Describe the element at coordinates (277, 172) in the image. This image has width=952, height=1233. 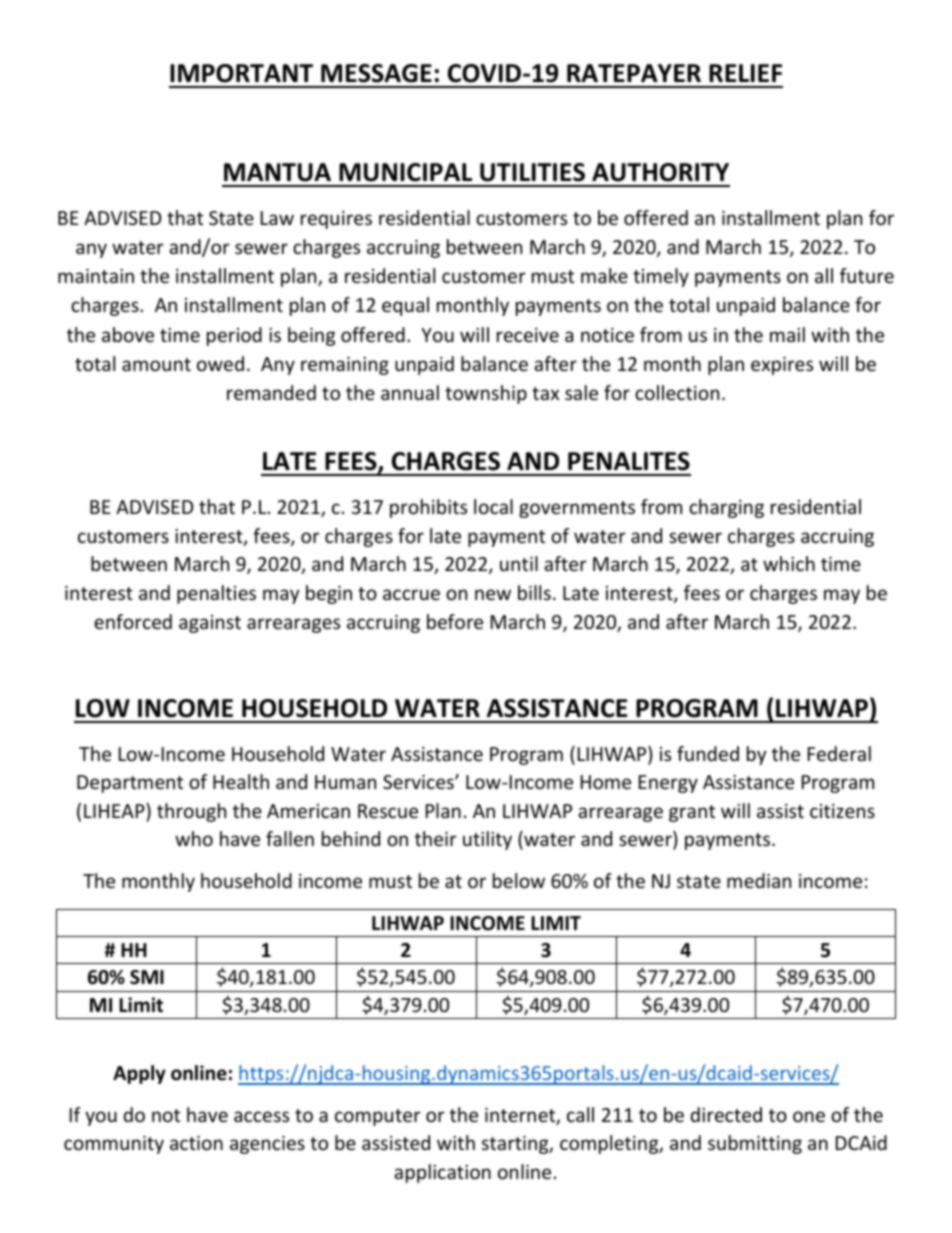
I see `MANTUA` at that location.
